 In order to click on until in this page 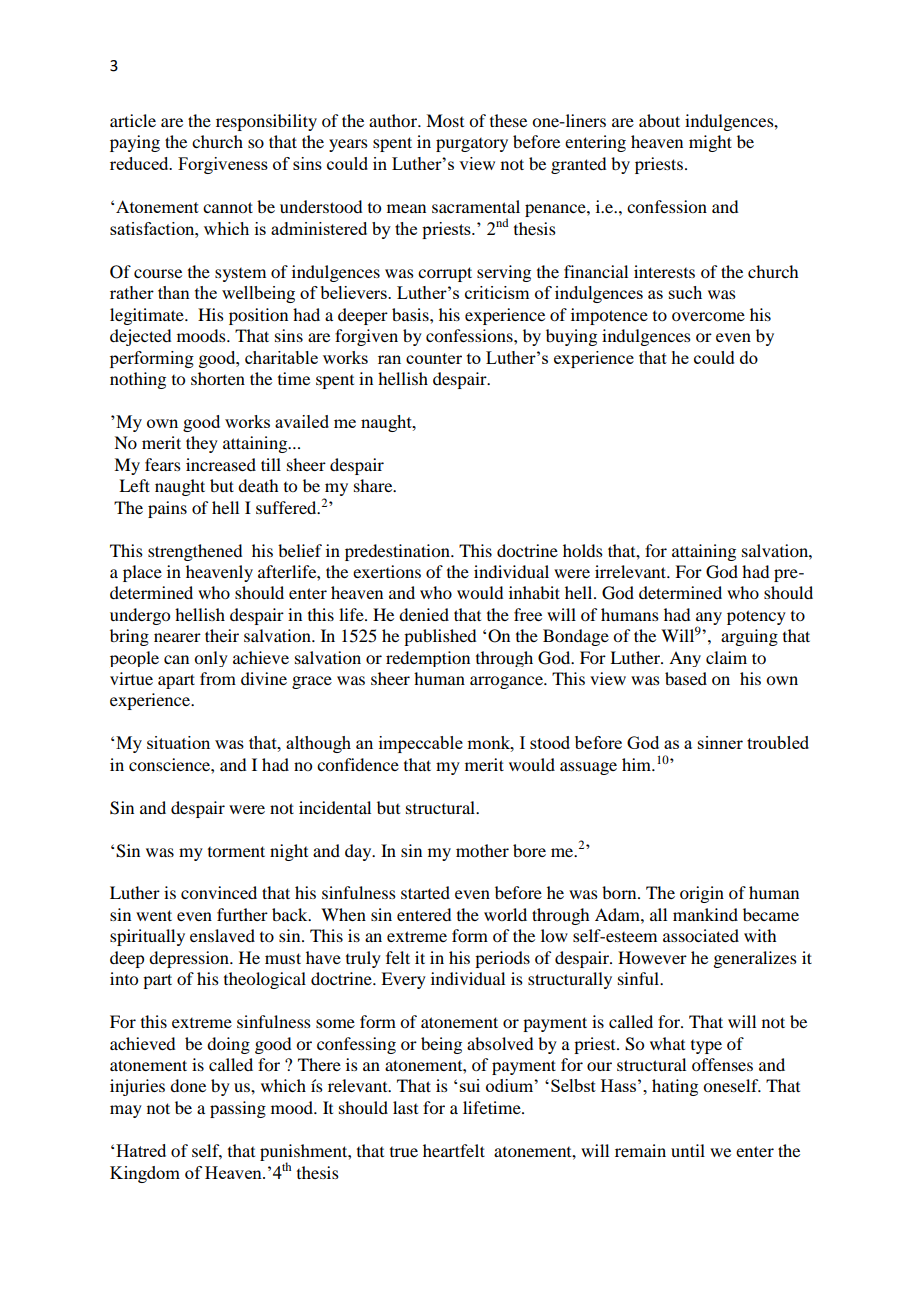, I will do `click(688, 1150)`.
